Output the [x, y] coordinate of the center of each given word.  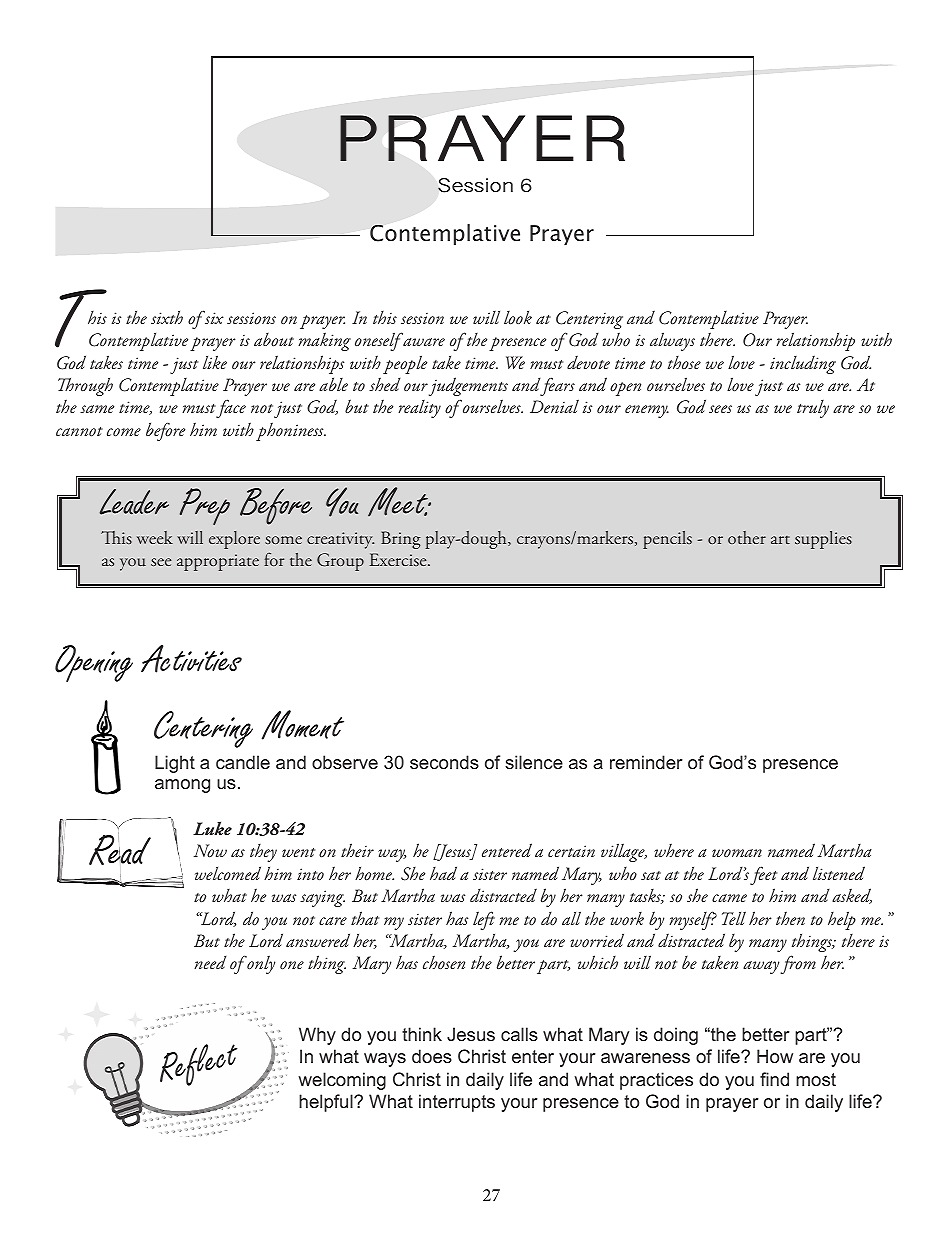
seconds [444, 762]
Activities [191, 659]
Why [317, 1036]
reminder [646, 762]
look [518, 317]
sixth [167, 317]
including [803, 364]
